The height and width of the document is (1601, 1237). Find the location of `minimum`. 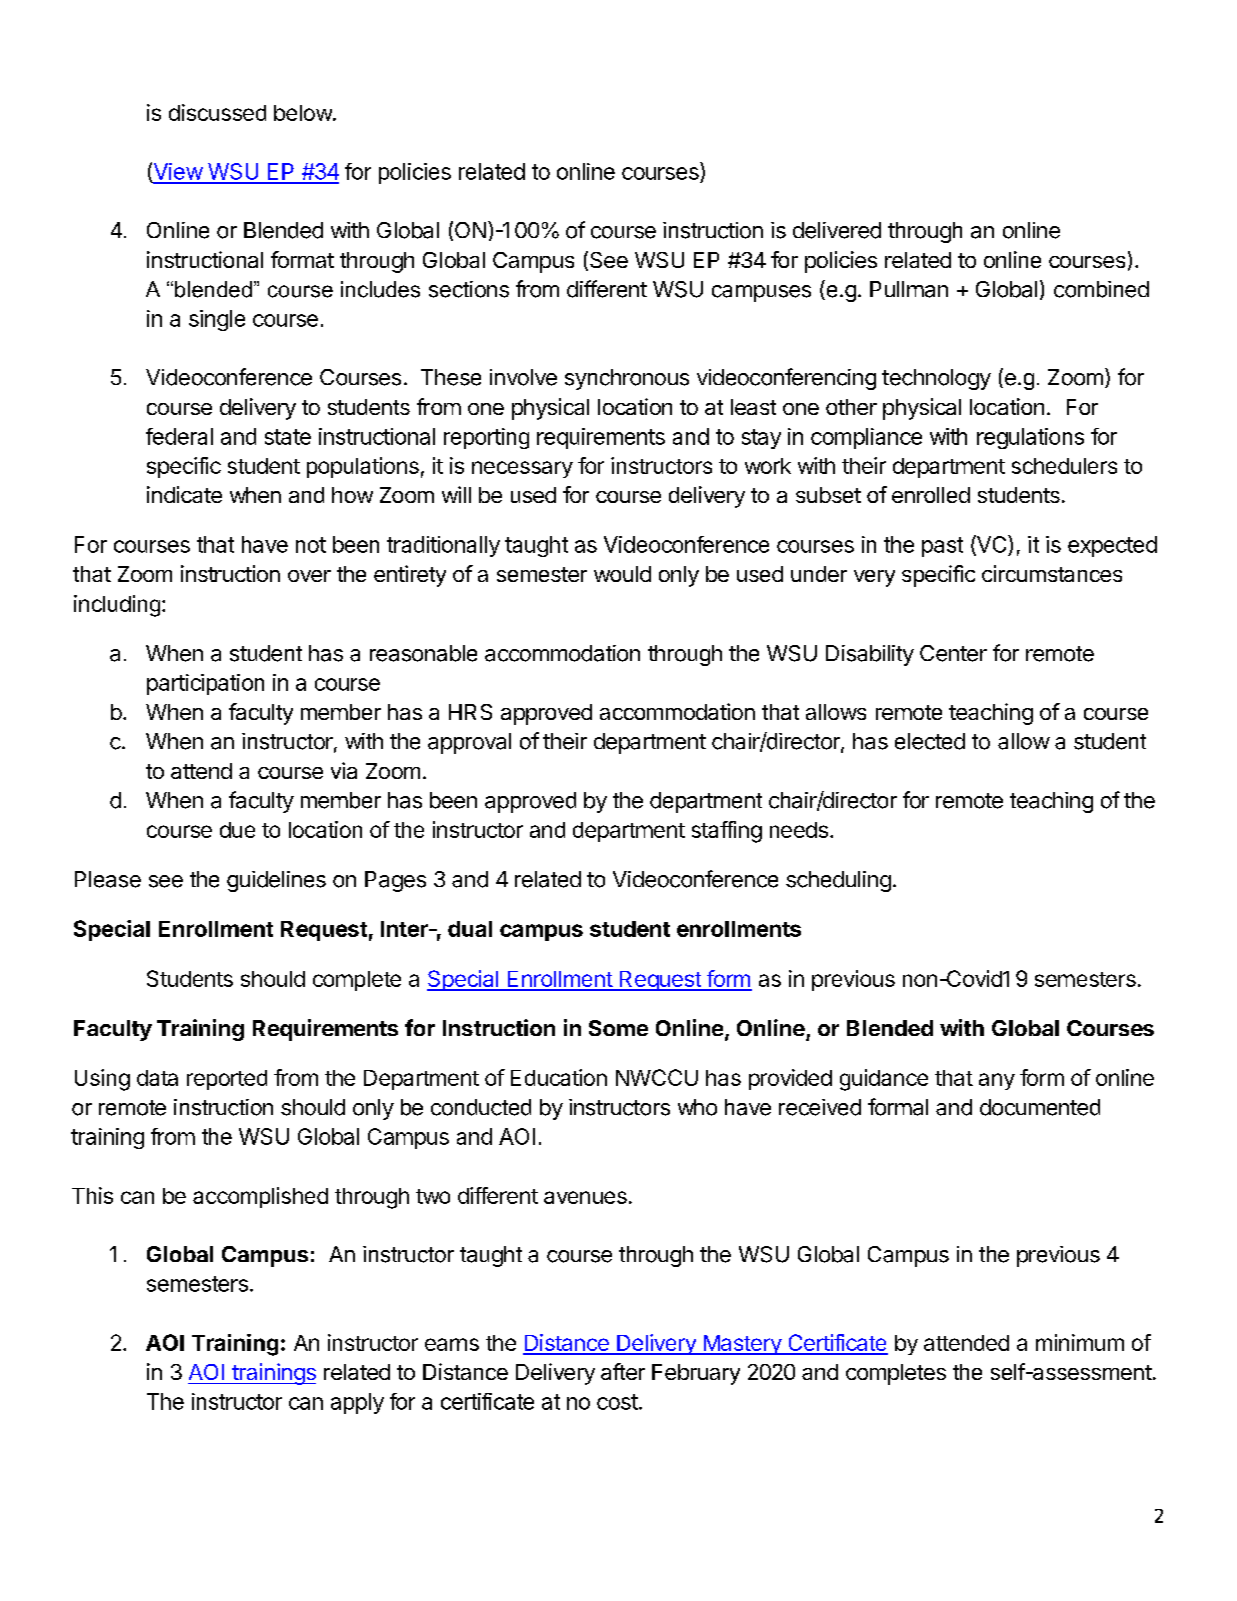

minimum is located at coordinates (1080, 1342).
